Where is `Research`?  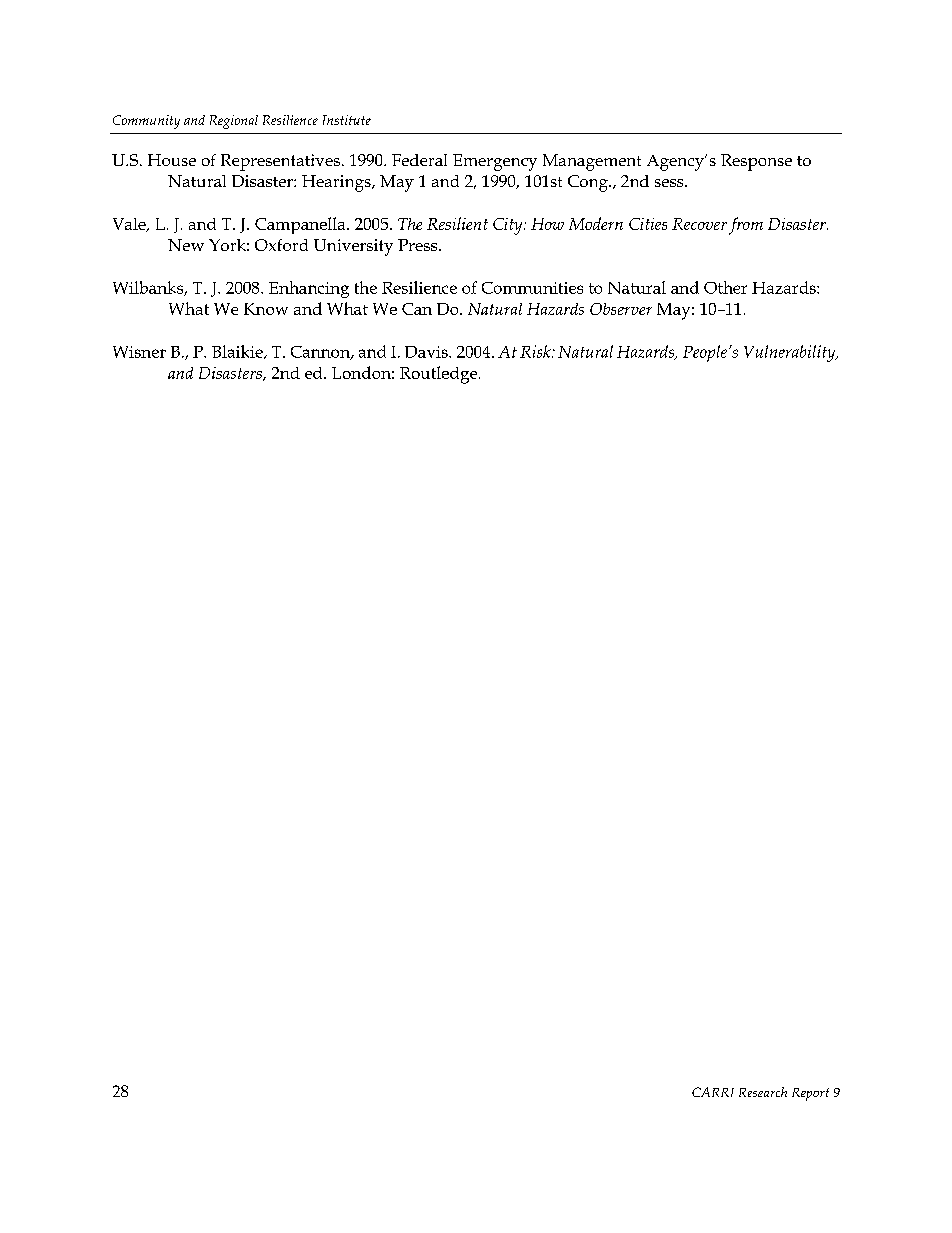 Research is located at coordinates (763, 1092).
